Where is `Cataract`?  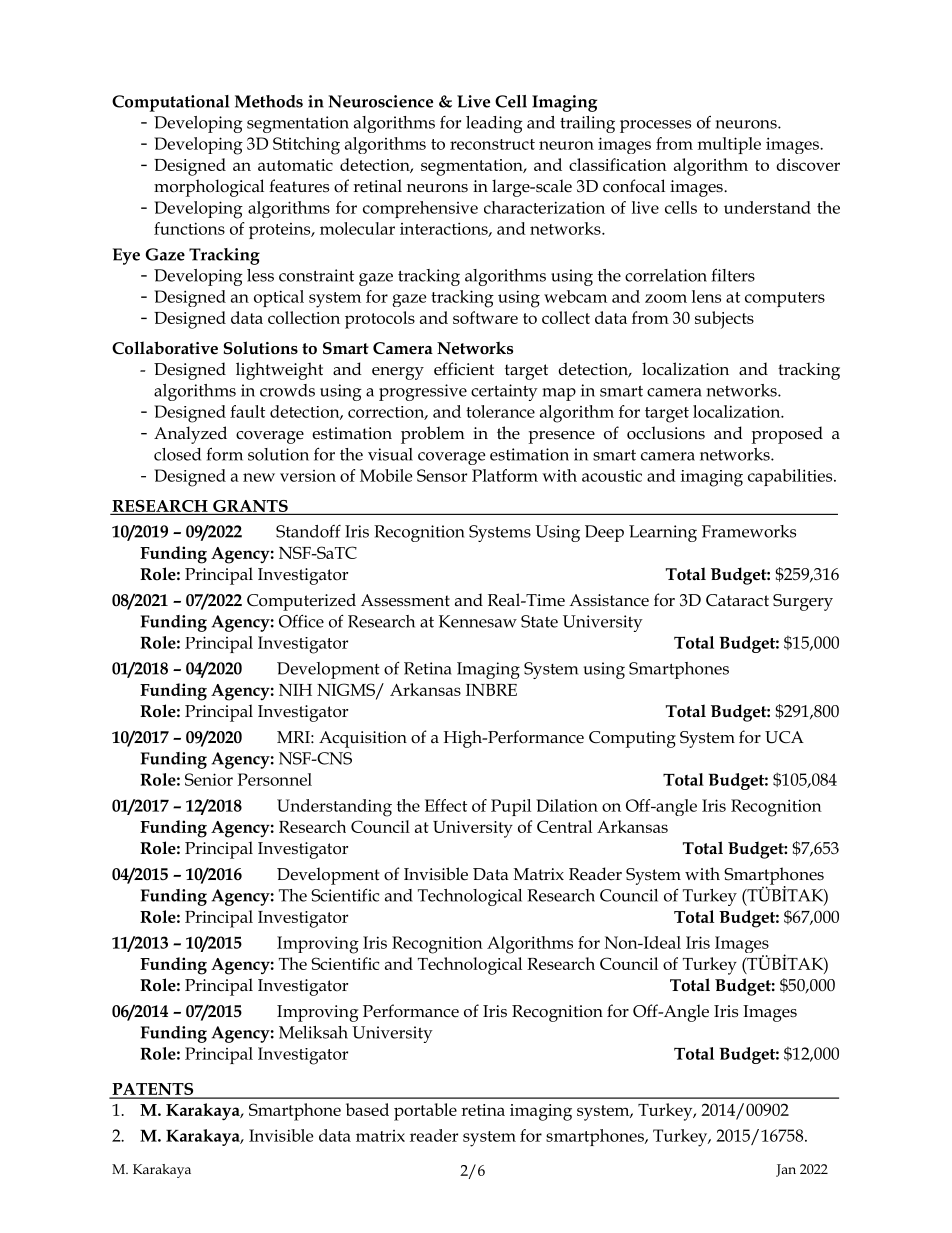 Cataract is located at coordinates (737, 600).
